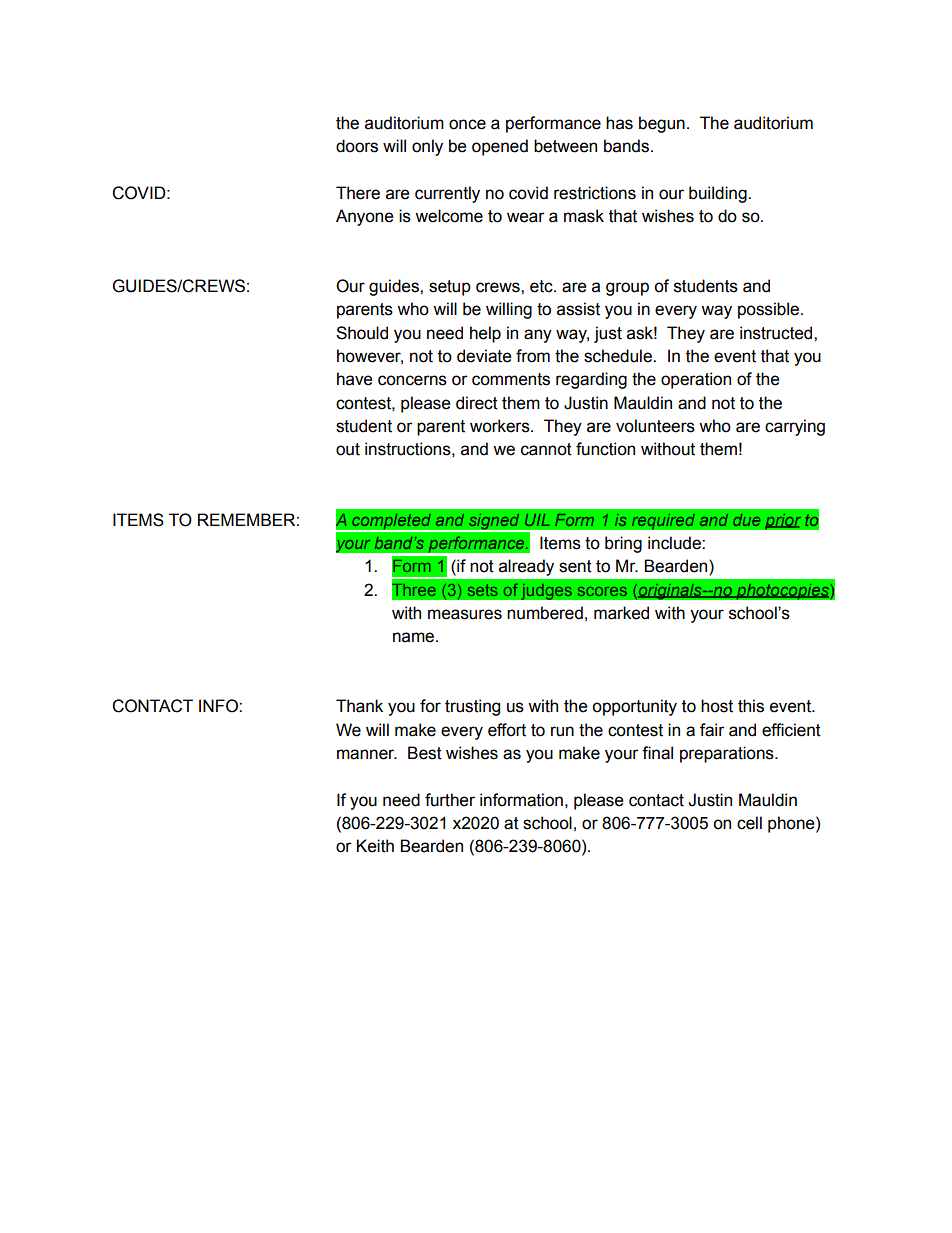 Image resolution: width=952 pixels, height=1233 pixels. What do you see at coordinates (427, 147) in the screenshot?
I see `only` at bounding box center [427, 147].
